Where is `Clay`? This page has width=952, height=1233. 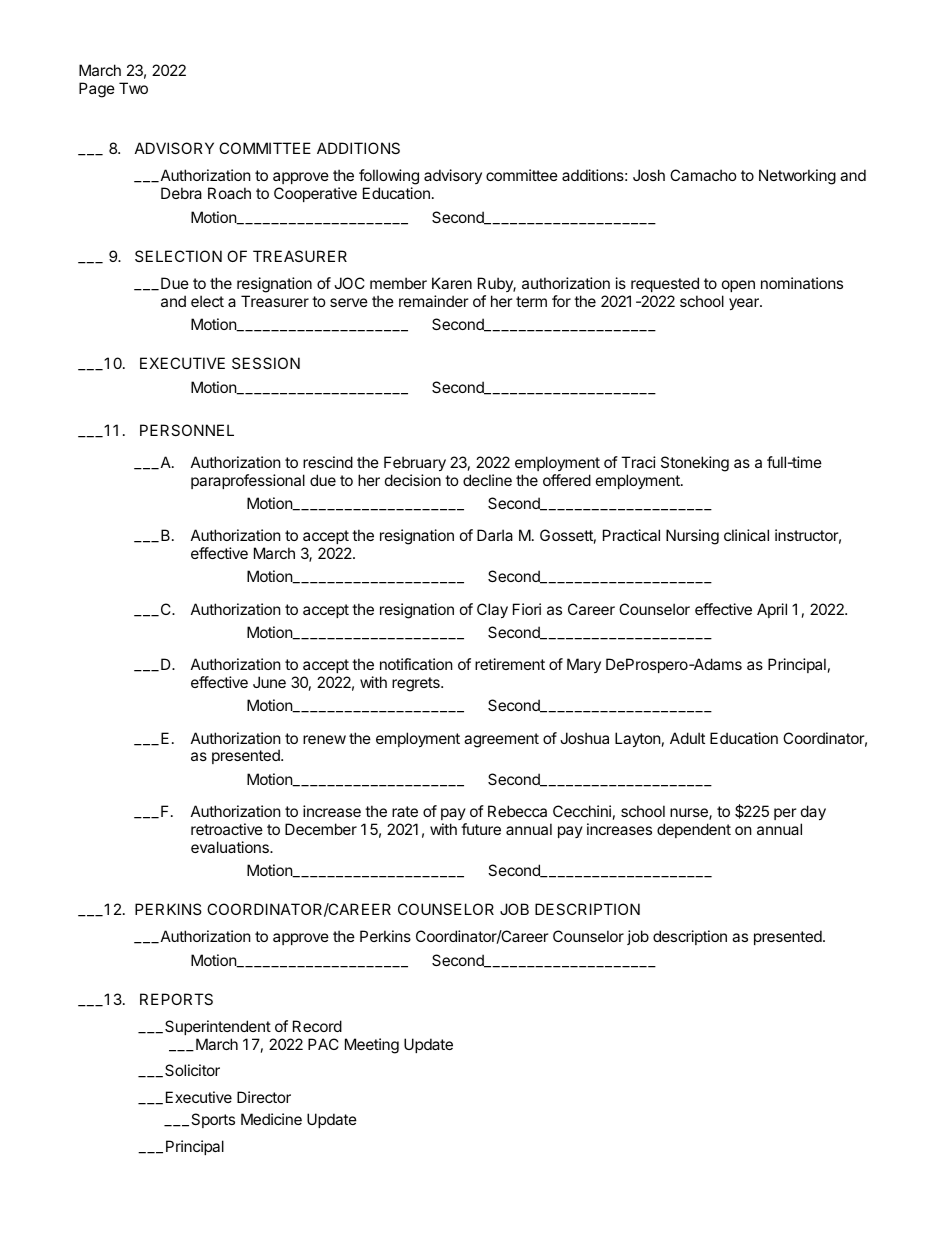 Clay is located at coordinates (492, 610).
